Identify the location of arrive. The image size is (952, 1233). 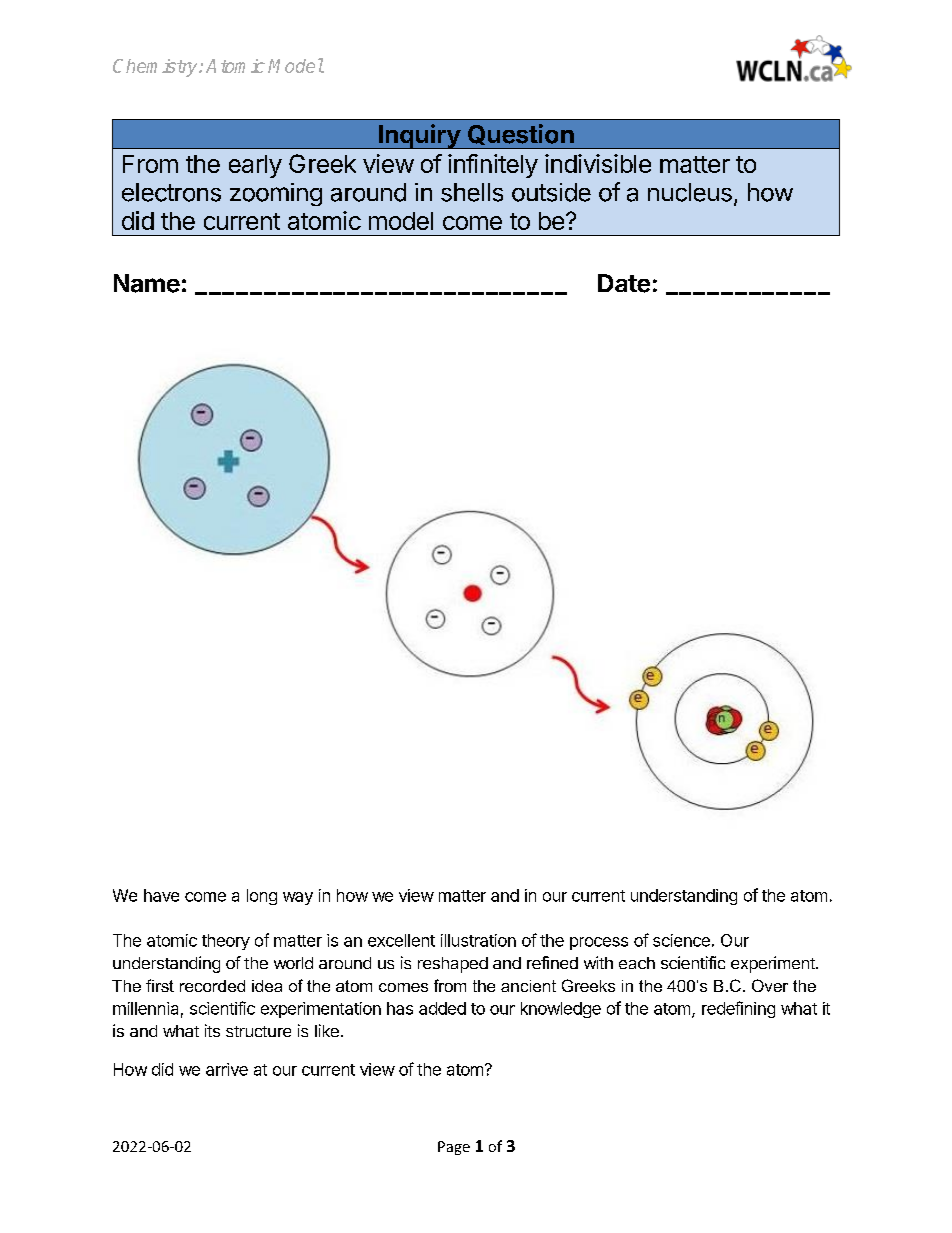
(227, 1069).
